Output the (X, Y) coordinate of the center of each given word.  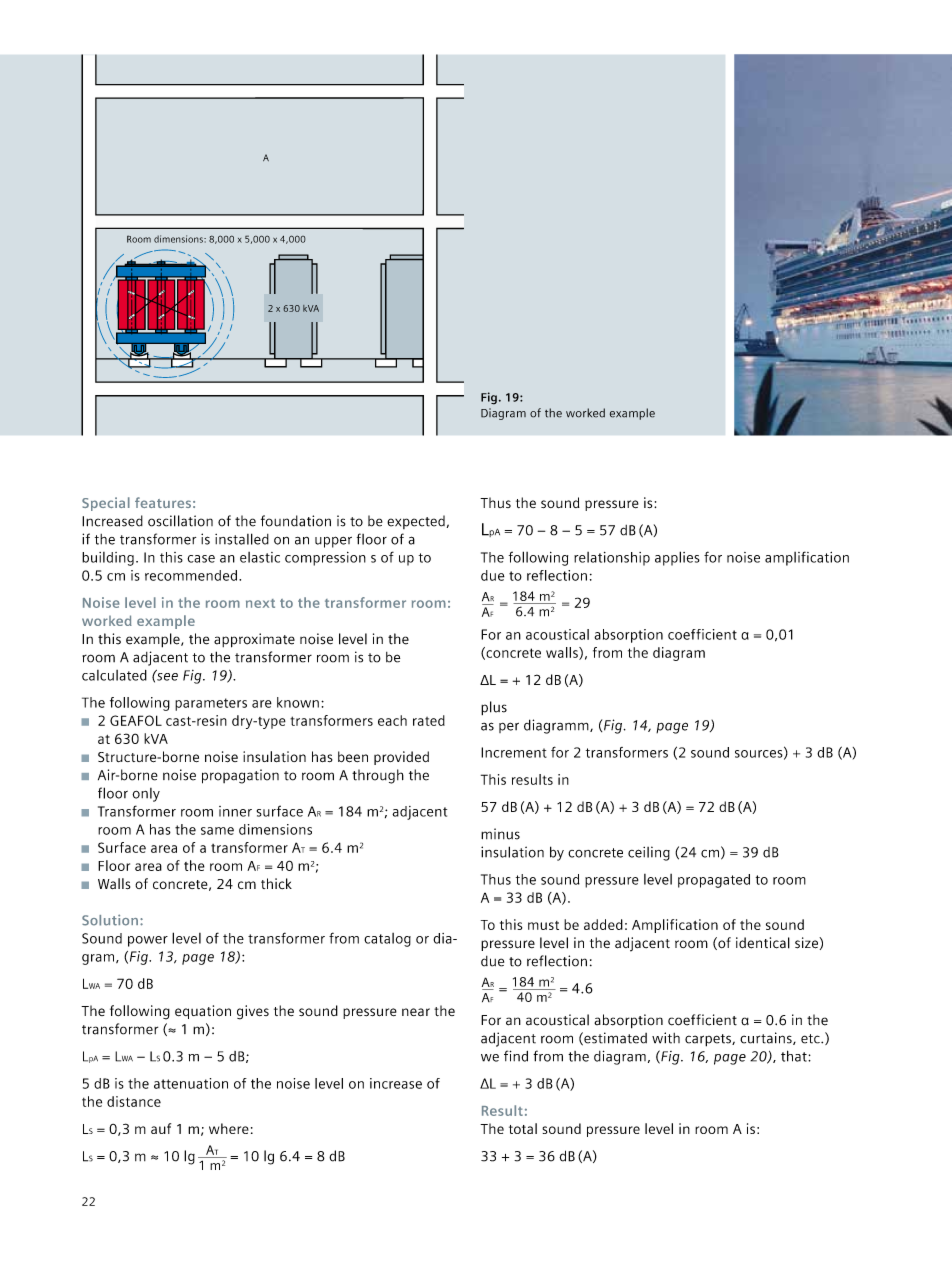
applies (677, 558)
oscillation (180, 521)
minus (500, 834)
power (148, 941)
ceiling (649, 853)
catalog (387, 940)
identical (763, 943)
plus (494, 708)
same (217, 831)
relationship (612, 559)
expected (416, 522)
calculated (114, 675)
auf (161, 1128)
